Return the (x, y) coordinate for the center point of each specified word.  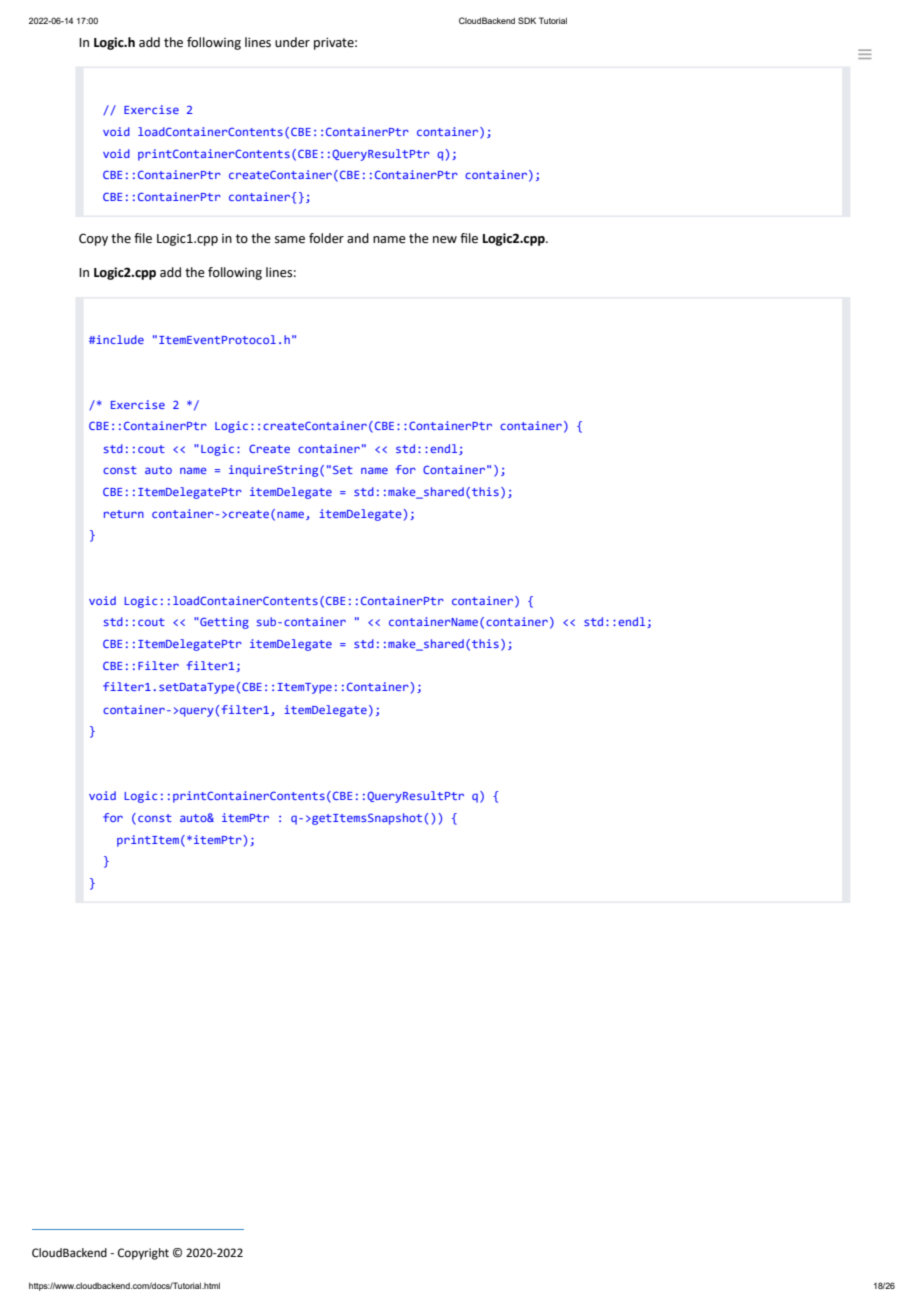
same (290, 240)
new (445, 240)
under (292, 42)
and (358, 238)
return (124, 514)
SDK (527, 20)
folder (326, 238)
